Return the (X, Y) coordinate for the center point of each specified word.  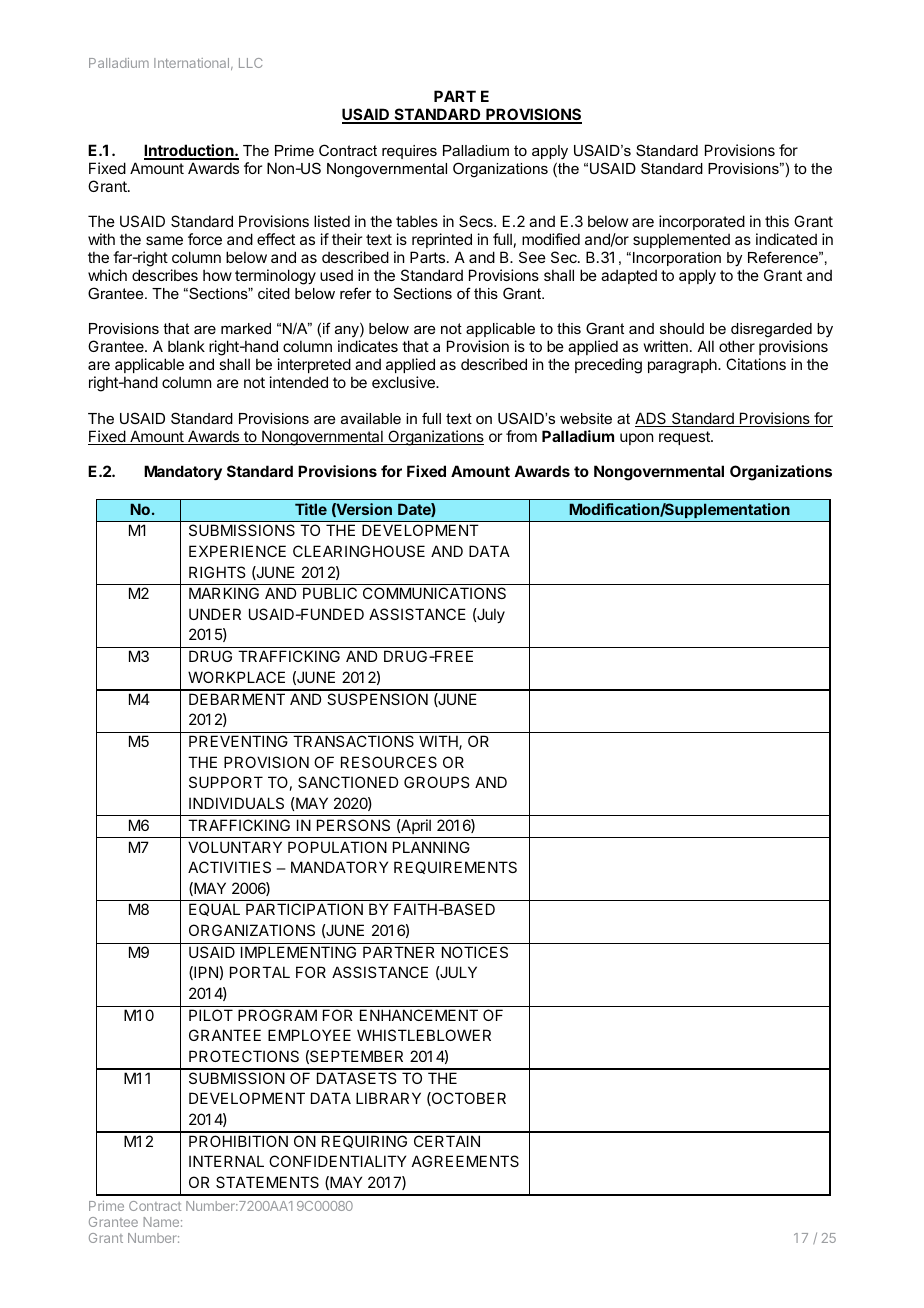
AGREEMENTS (465, 1161)
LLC (251, 63)
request (685, 438)
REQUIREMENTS (455, 867)
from (521, 436)
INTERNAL (226, 1161)
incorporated (702, 224)
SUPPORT (226, 782)
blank (186, 346)
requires (409, 152)
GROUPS (436, 782)
